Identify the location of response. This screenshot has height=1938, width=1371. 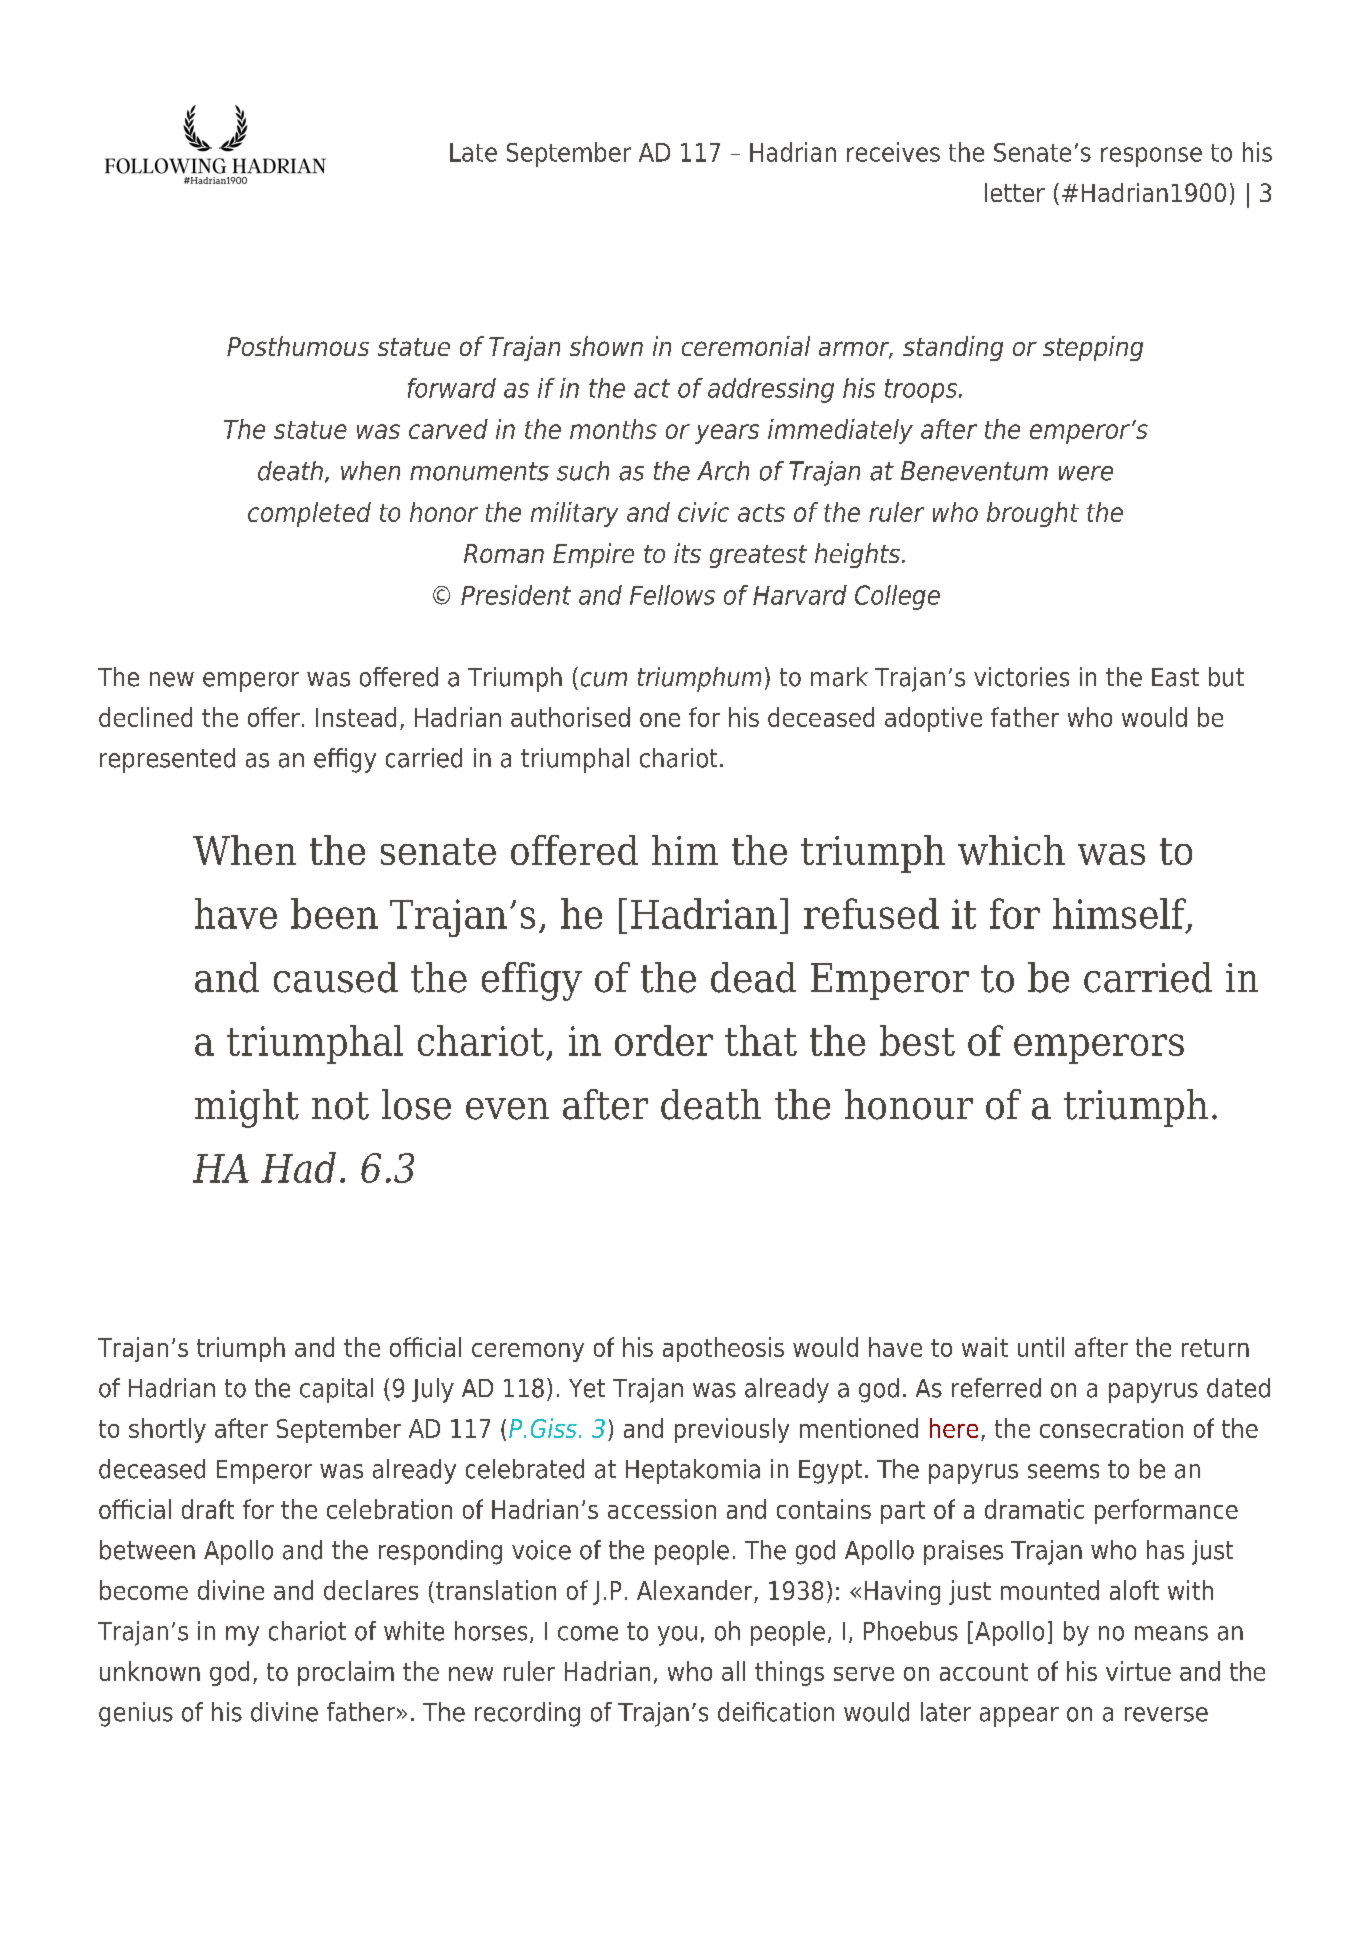
(1151, 157).
